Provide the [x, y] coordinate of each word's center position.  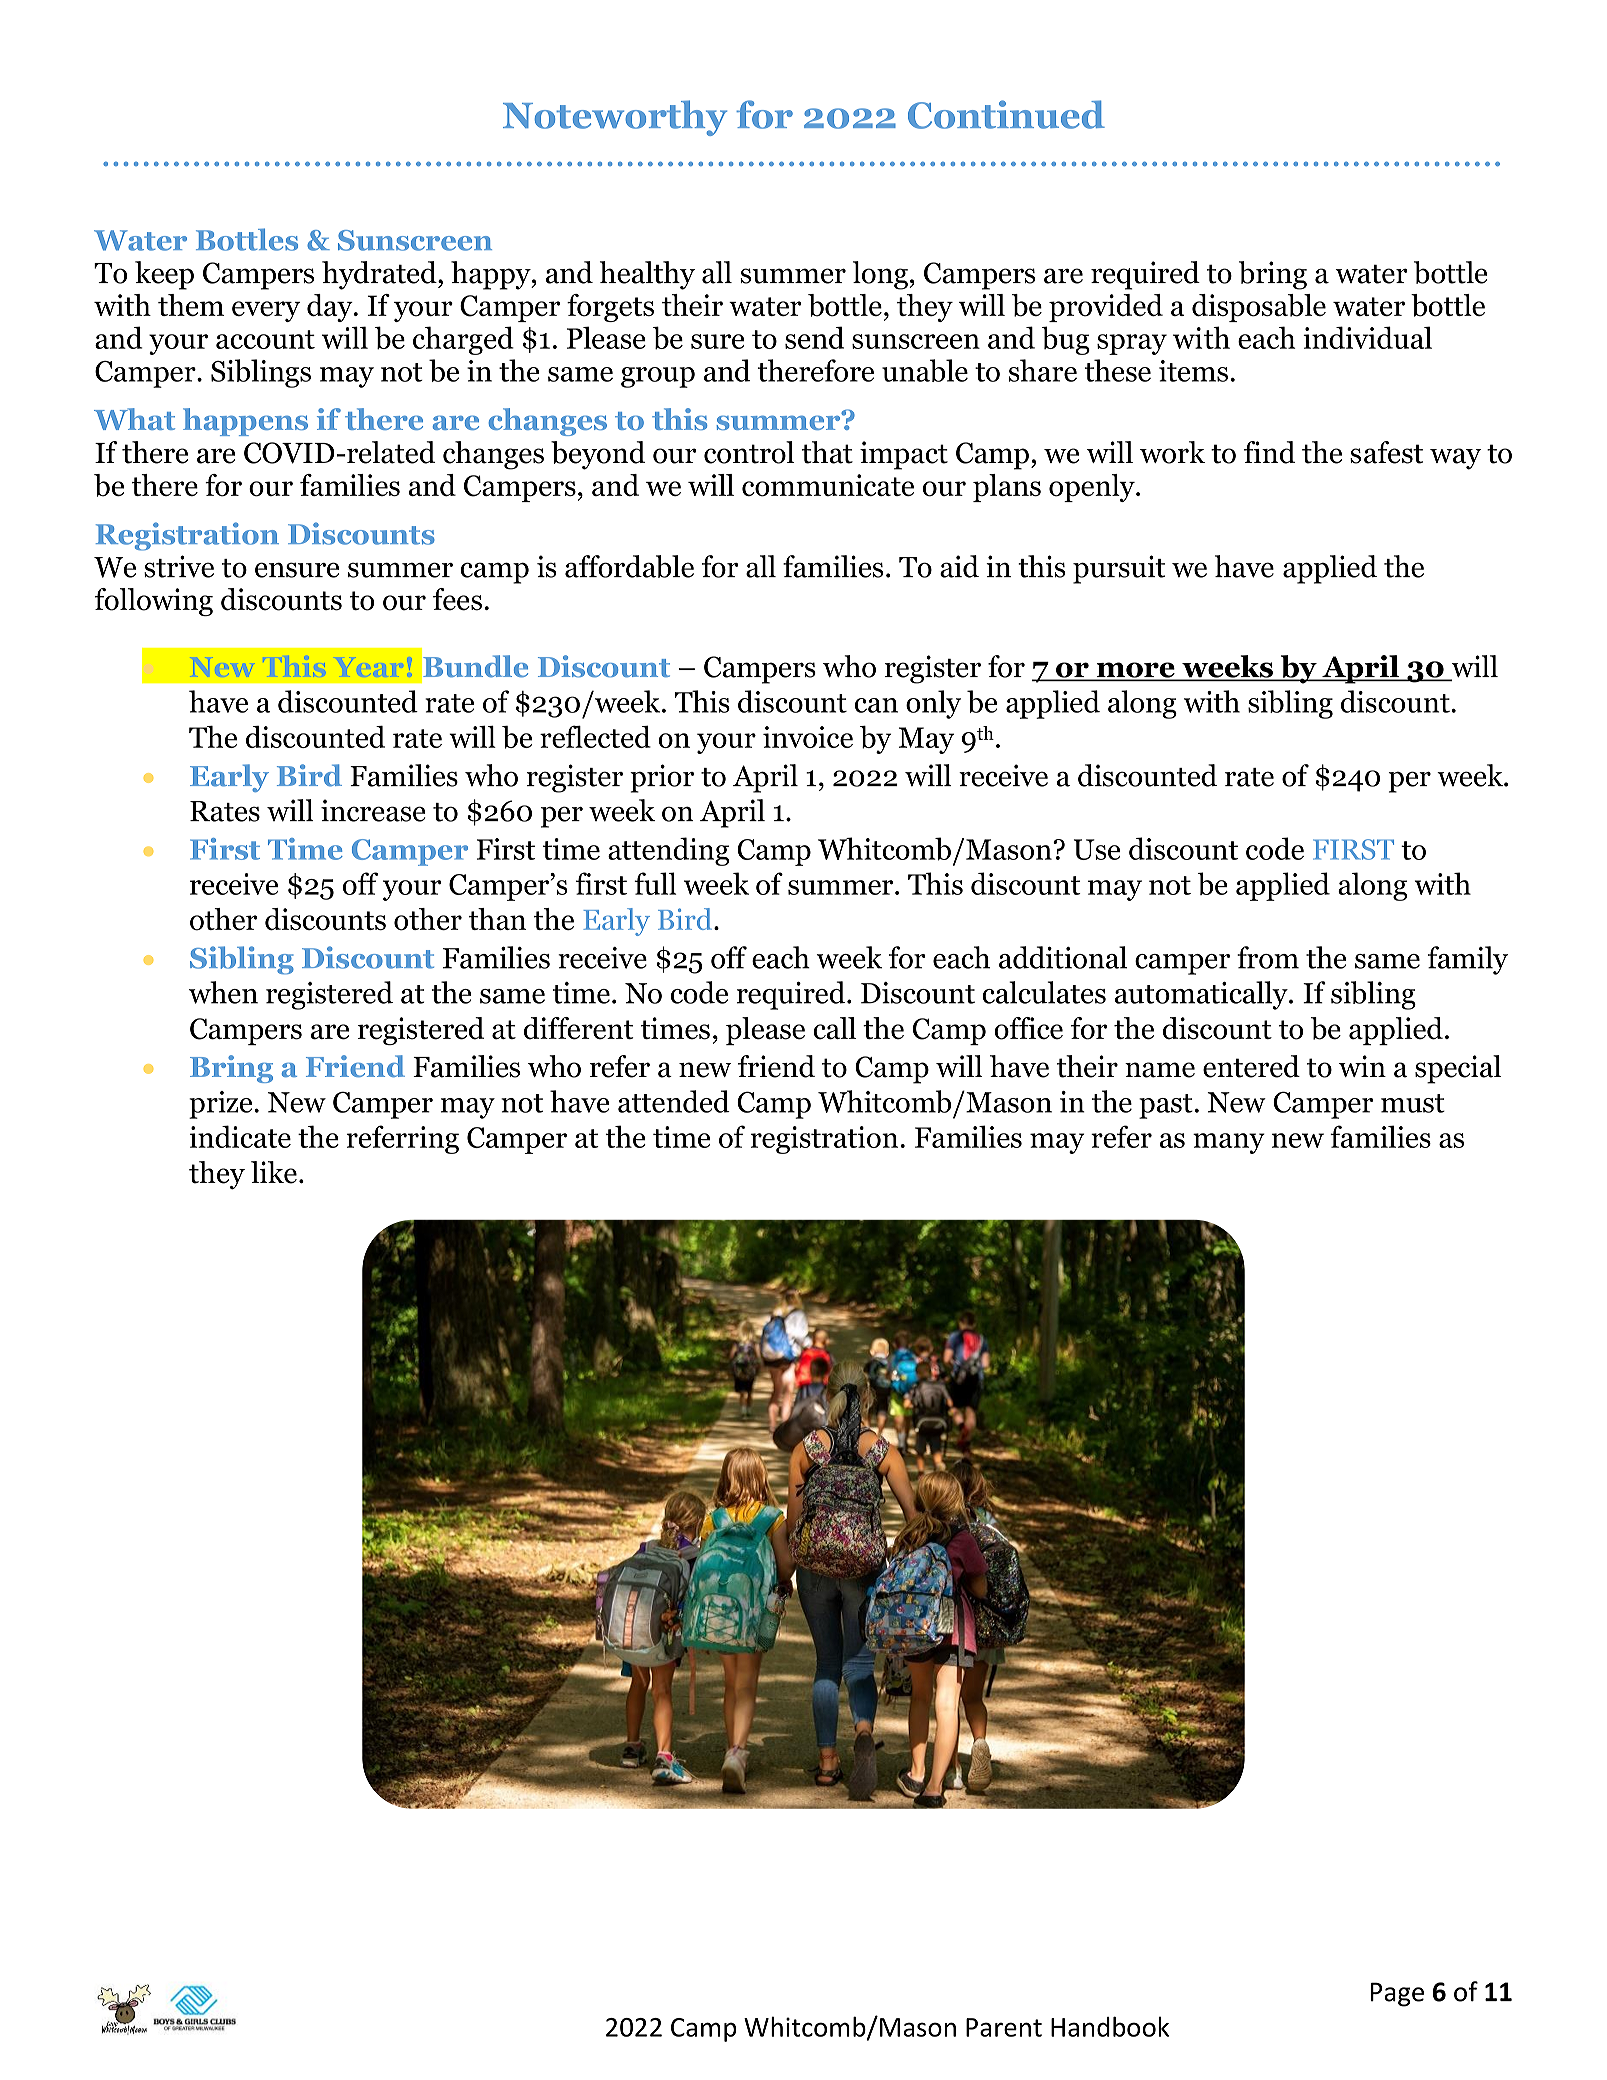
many [1229, 1143]
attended [674, 1101]
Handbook [1110, 2026]
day [331, 308]
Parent [1004, 2027]
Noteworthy [615, 118]
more [1135, 671]
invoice [808, 737]
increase [373, 810]
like [274, 1172]
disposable [1259, 308]
